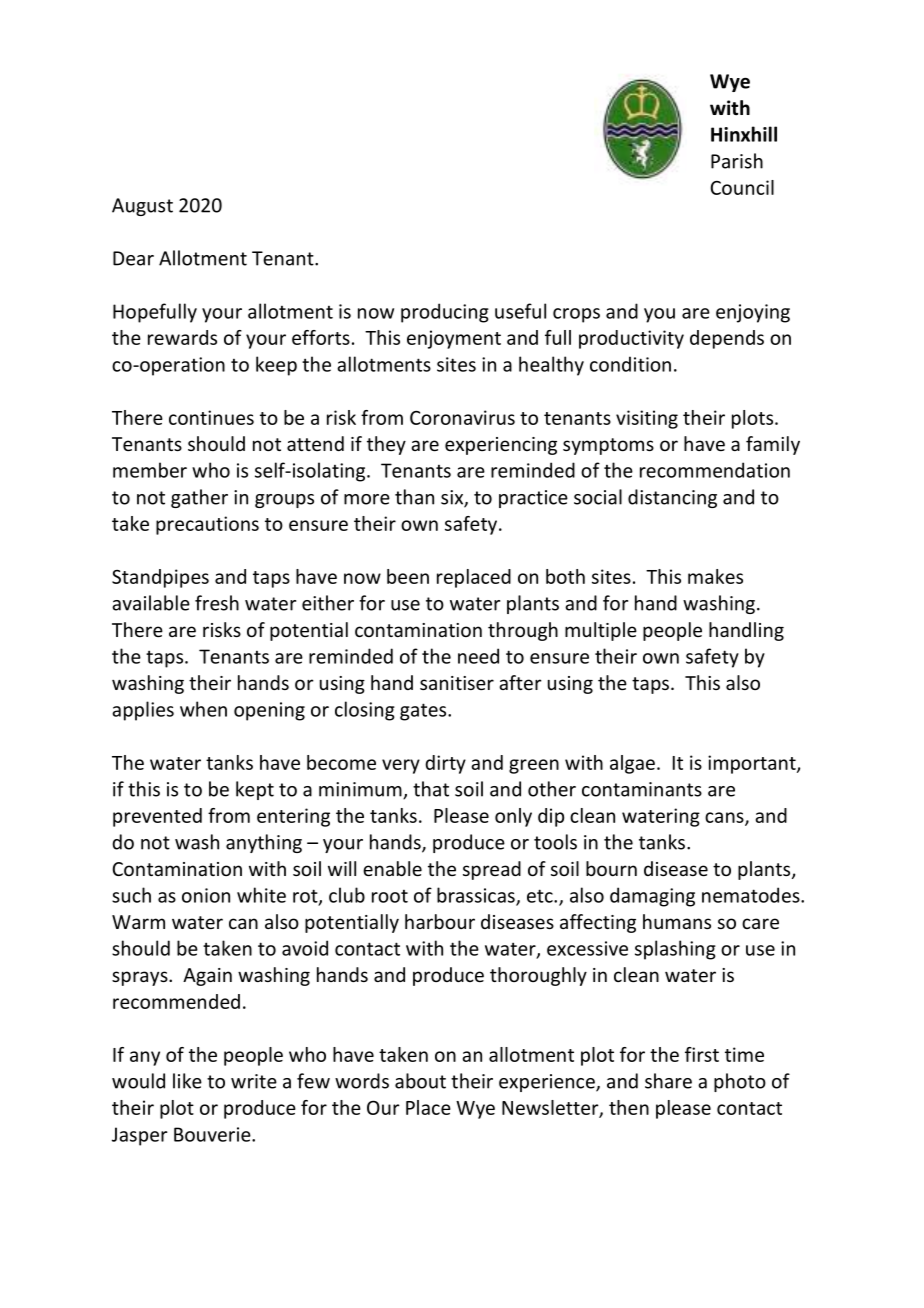 The width and height of the document is (924, 1308). What do you see at coordinates (261, 895) in the document?
I see `white` at bounding box center [261, 895].
